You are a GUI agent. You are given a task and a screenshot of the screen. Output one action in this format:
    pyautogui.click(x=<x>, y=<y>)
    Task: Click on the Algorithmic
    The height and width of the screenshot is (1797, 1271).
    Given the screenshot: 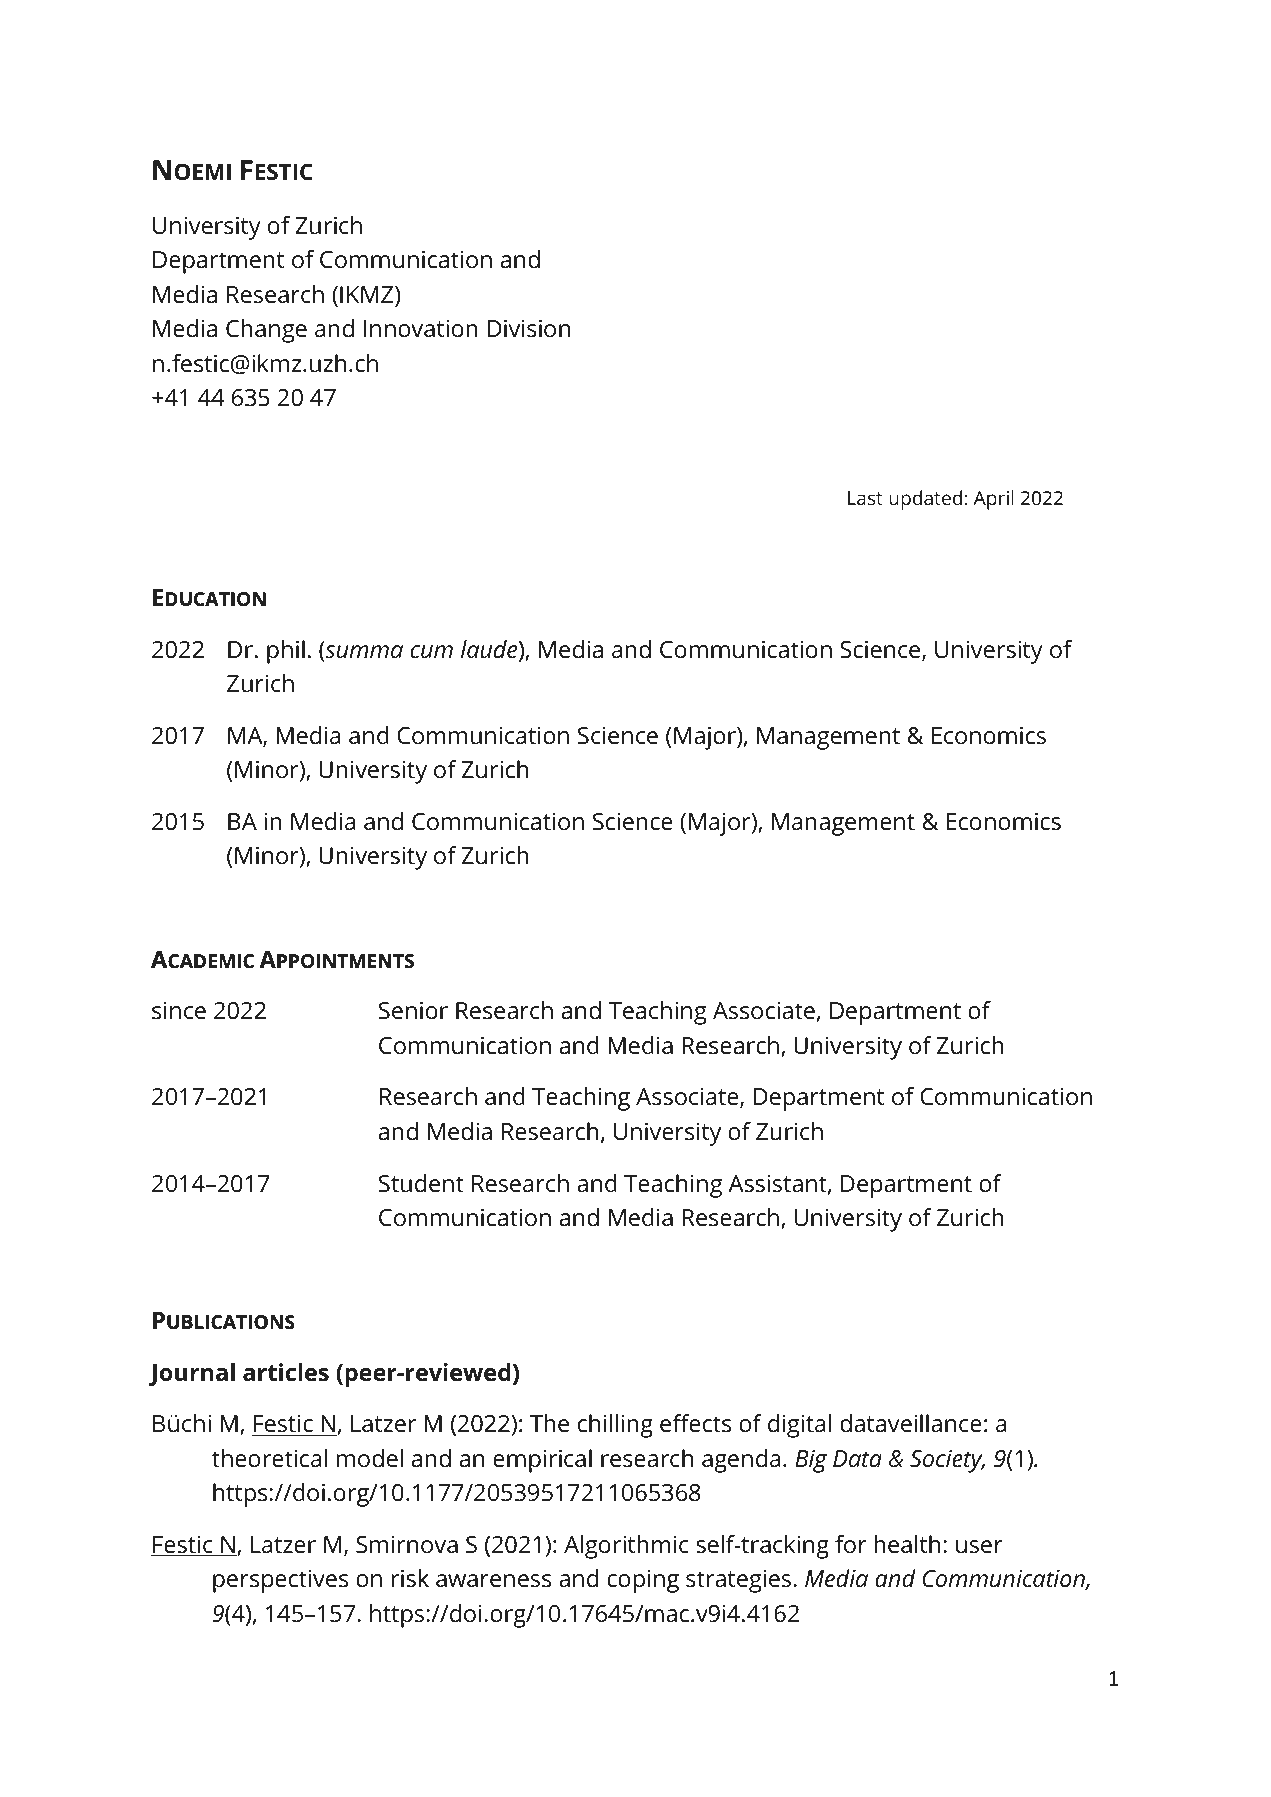 What is the action you would take?
    pyautogui.click(x=626, y=1547)
